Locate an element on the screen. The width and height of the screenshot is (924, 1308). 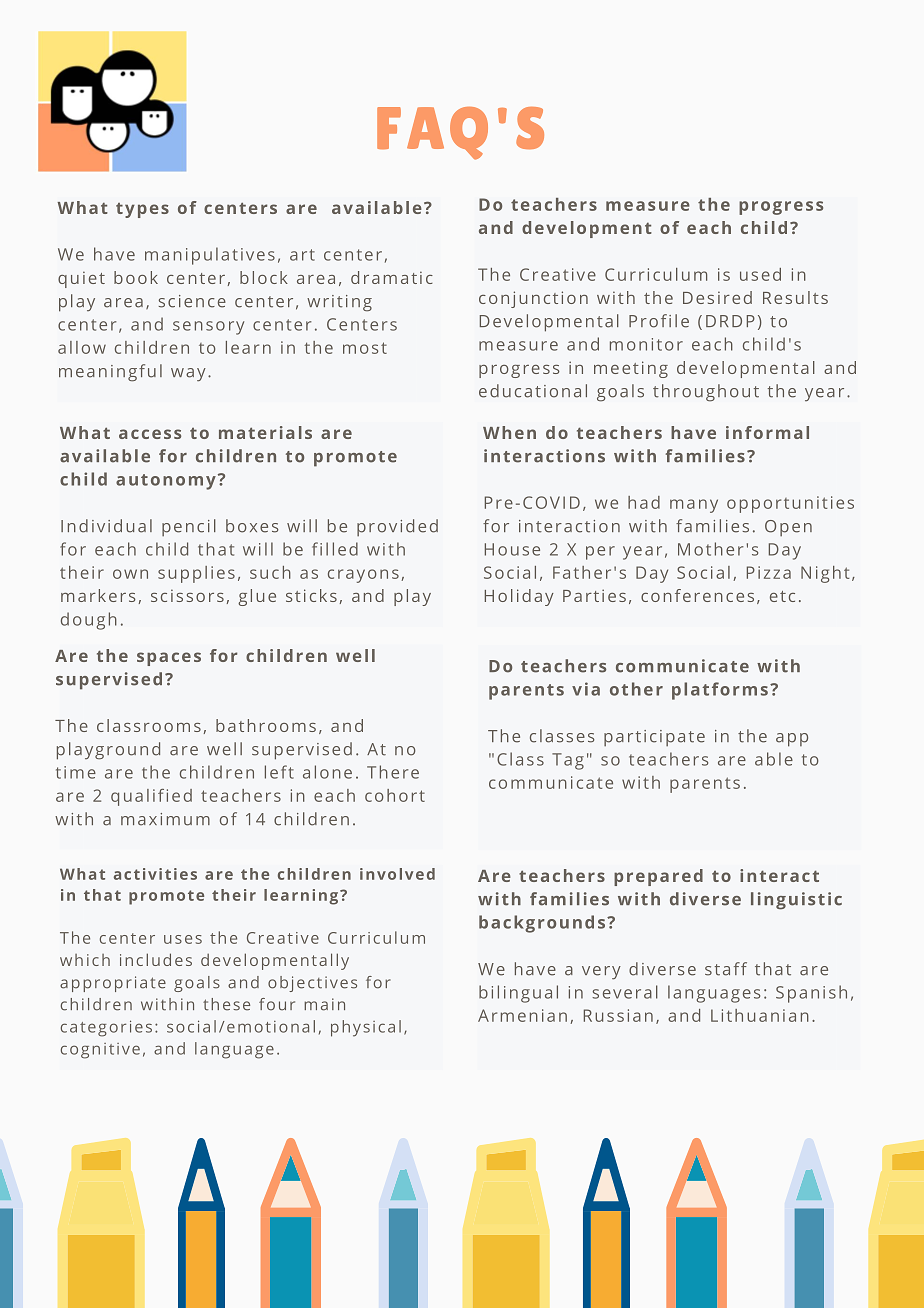
bilingual is located at coordinates (518, 994).
